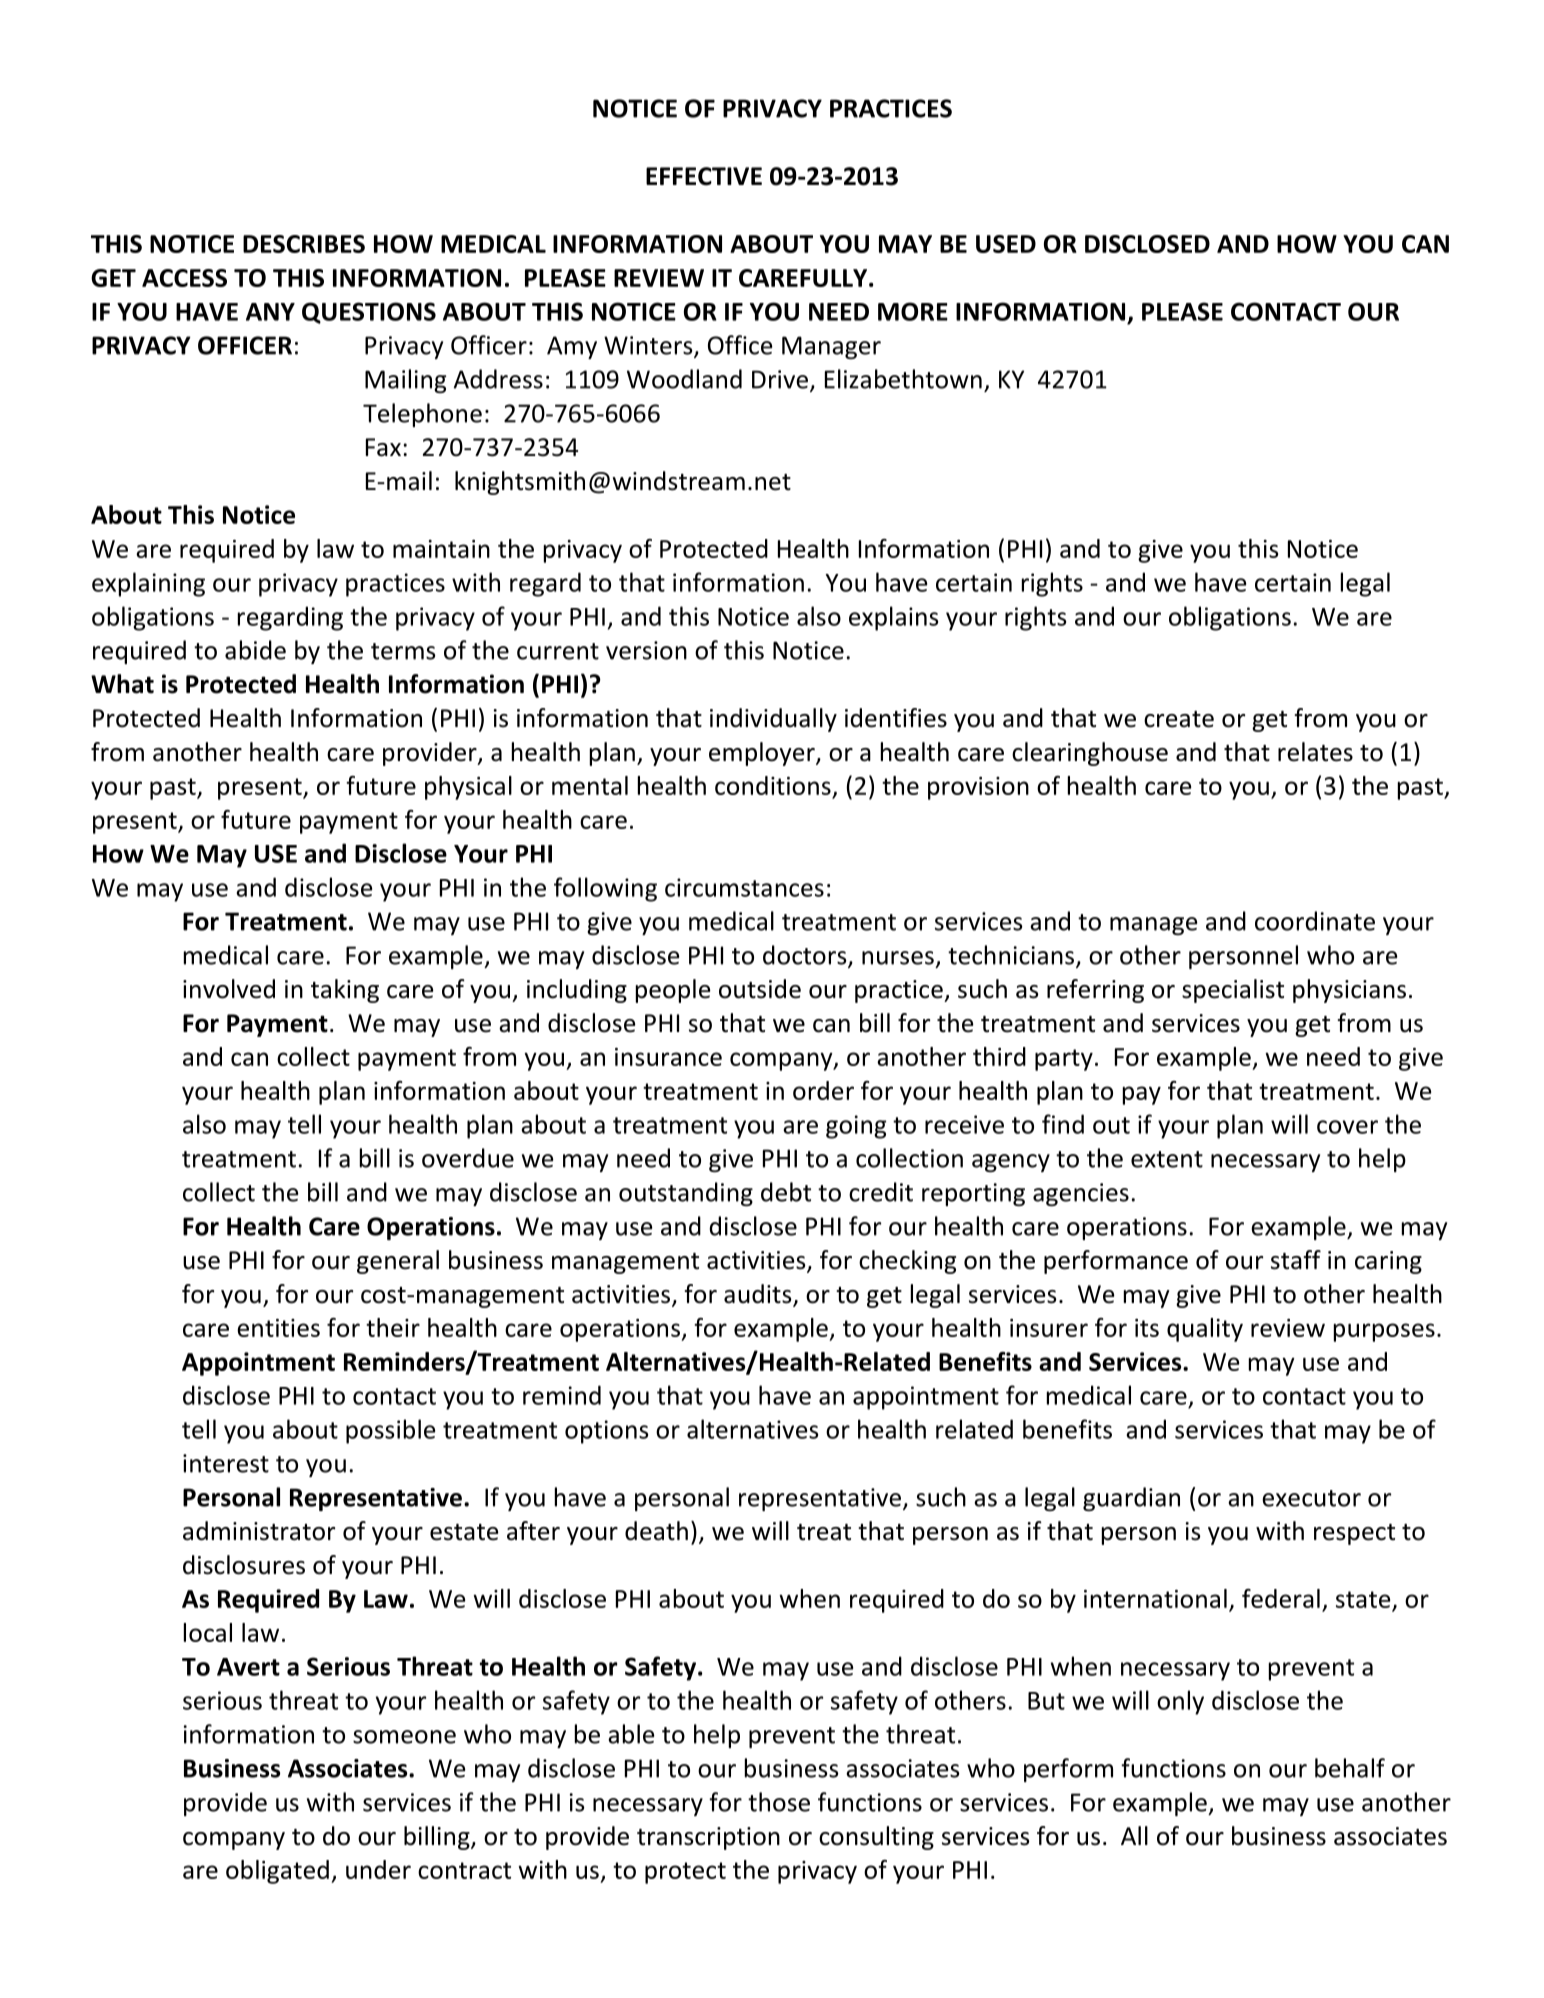 The width and height of the image is (1544, 1998). Describe the element at coordinates (259, 1531) in the image. I see `administrator` at that location.
